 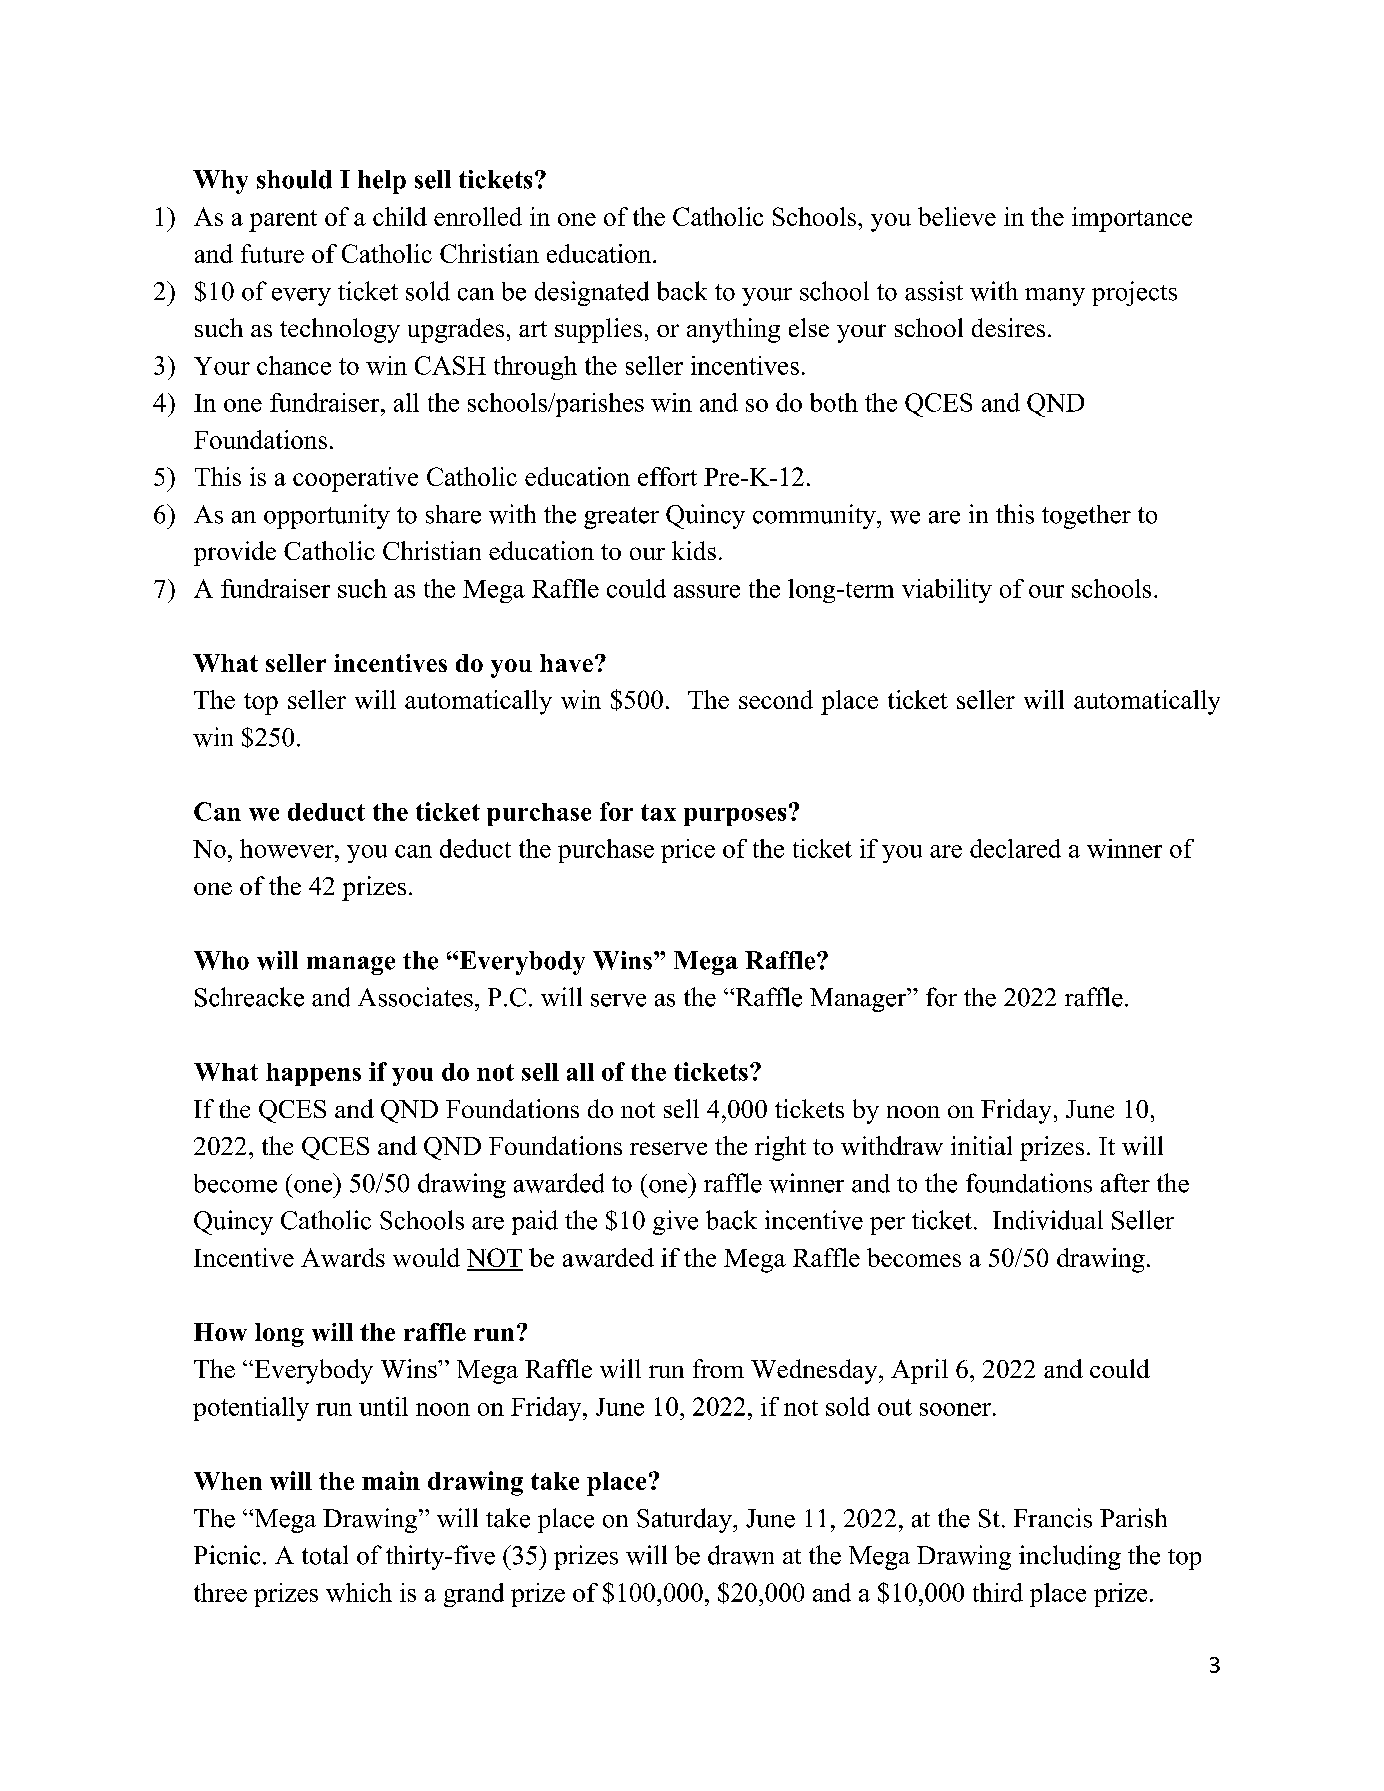 What do you see at coordinates (685, 1520) in the screenshot?
I see `Saturday` at bounding box center [685, 1520].
